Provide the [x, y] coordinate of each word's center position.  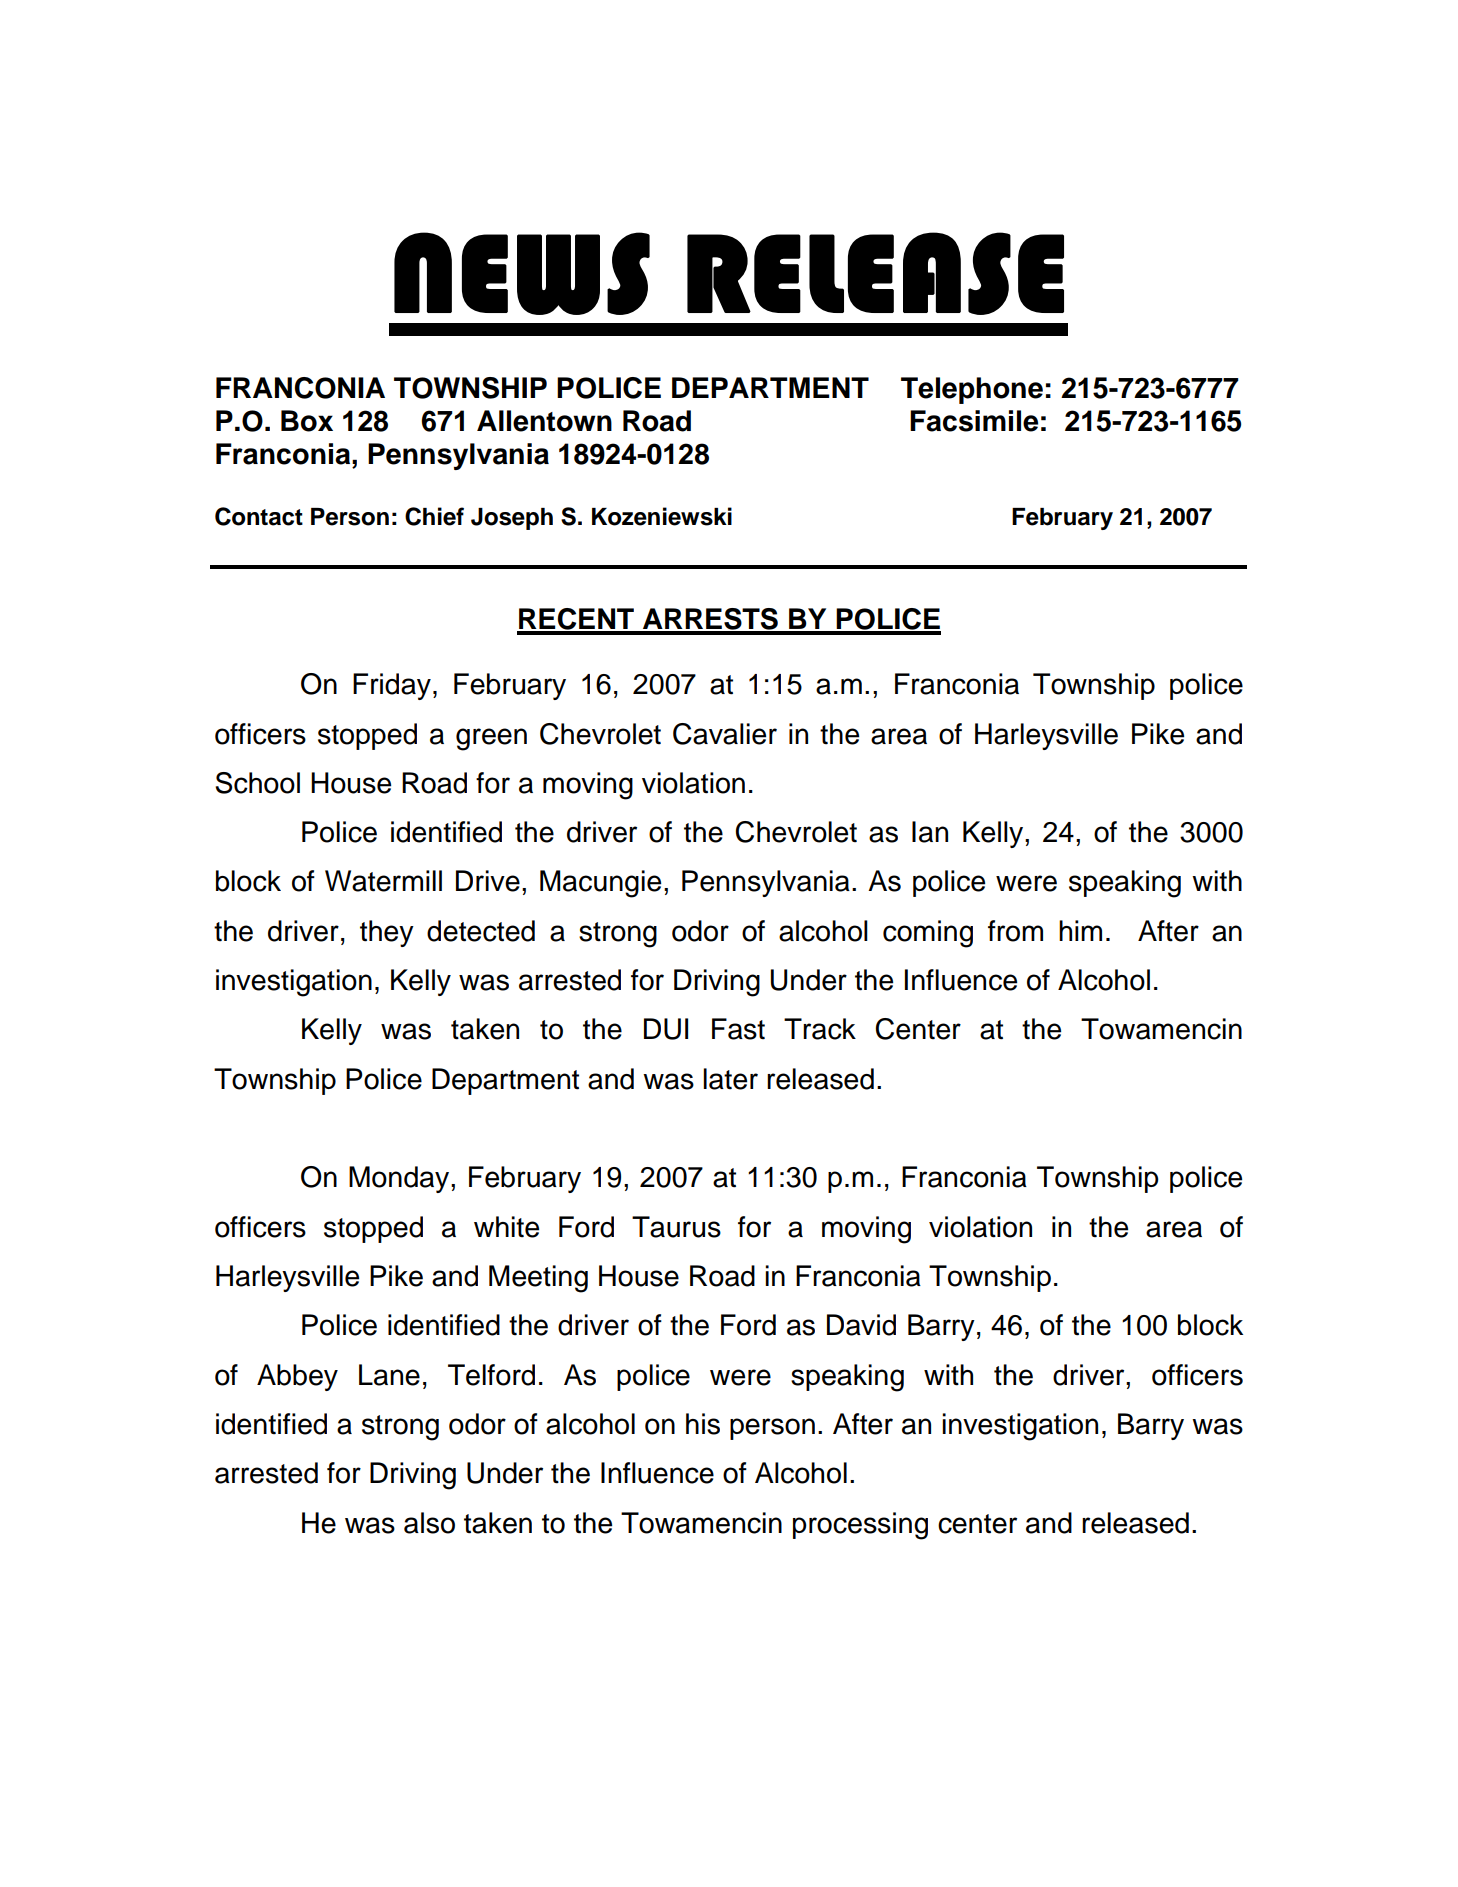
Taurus [676, 1227]
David [861, 1325]
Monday [400, 1179]
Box [307, 421]
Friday [392, 686]
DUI [666, 1029]
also [429, 1523]
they [387, 933]
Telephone [972, 390]
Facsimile [974, 421]
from [1015, 931]
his [703, 1424]
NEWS [522, 273]
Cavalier [725, 734]
